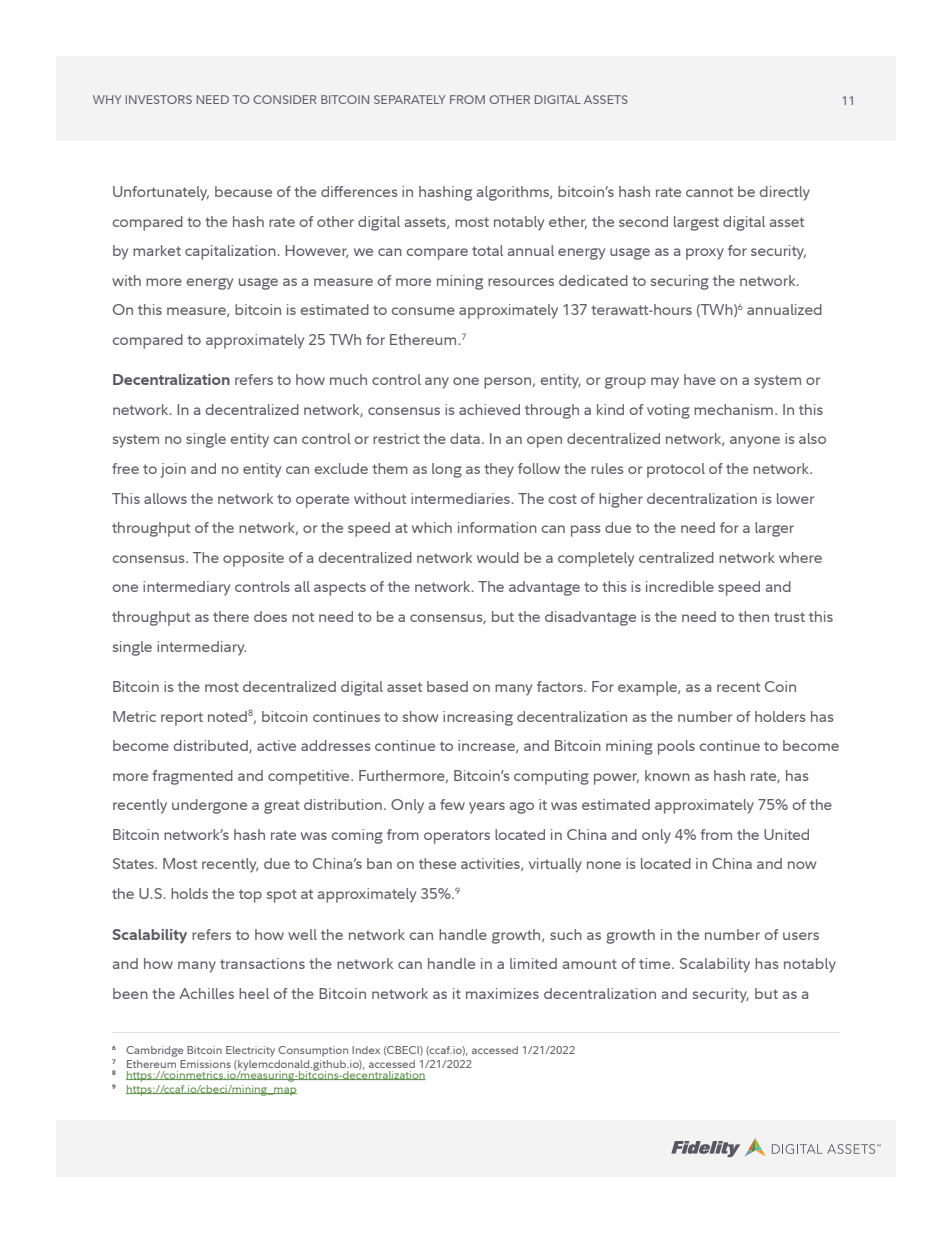 Image resolution: width=952 pixels, height=1233 pixels. What do you see at coordinates (498, 557) in the page?
I see `would` at bounding box center [498, 557].
